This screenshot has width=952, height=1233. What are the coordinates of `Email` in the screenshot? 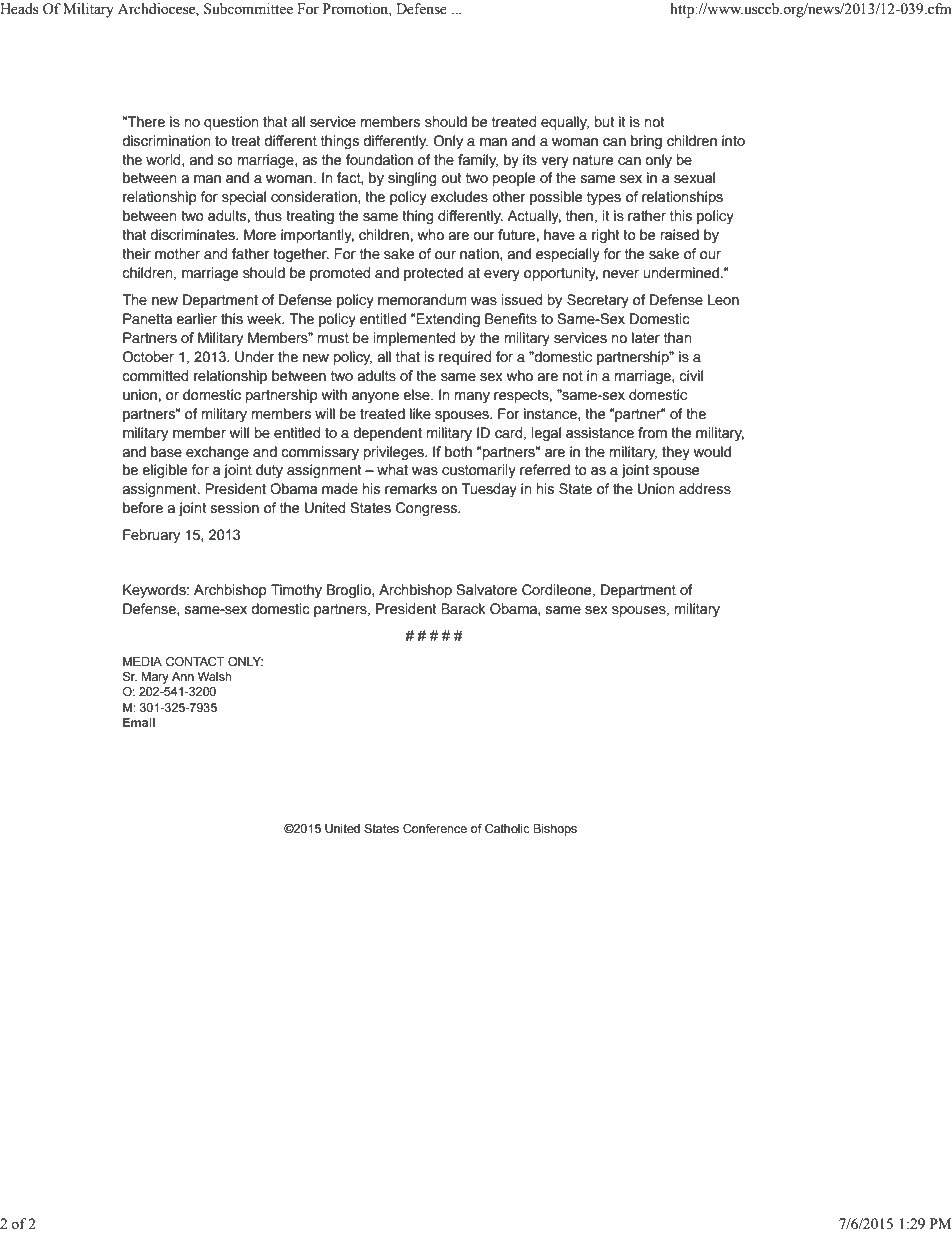 It's located at (139, 722).
